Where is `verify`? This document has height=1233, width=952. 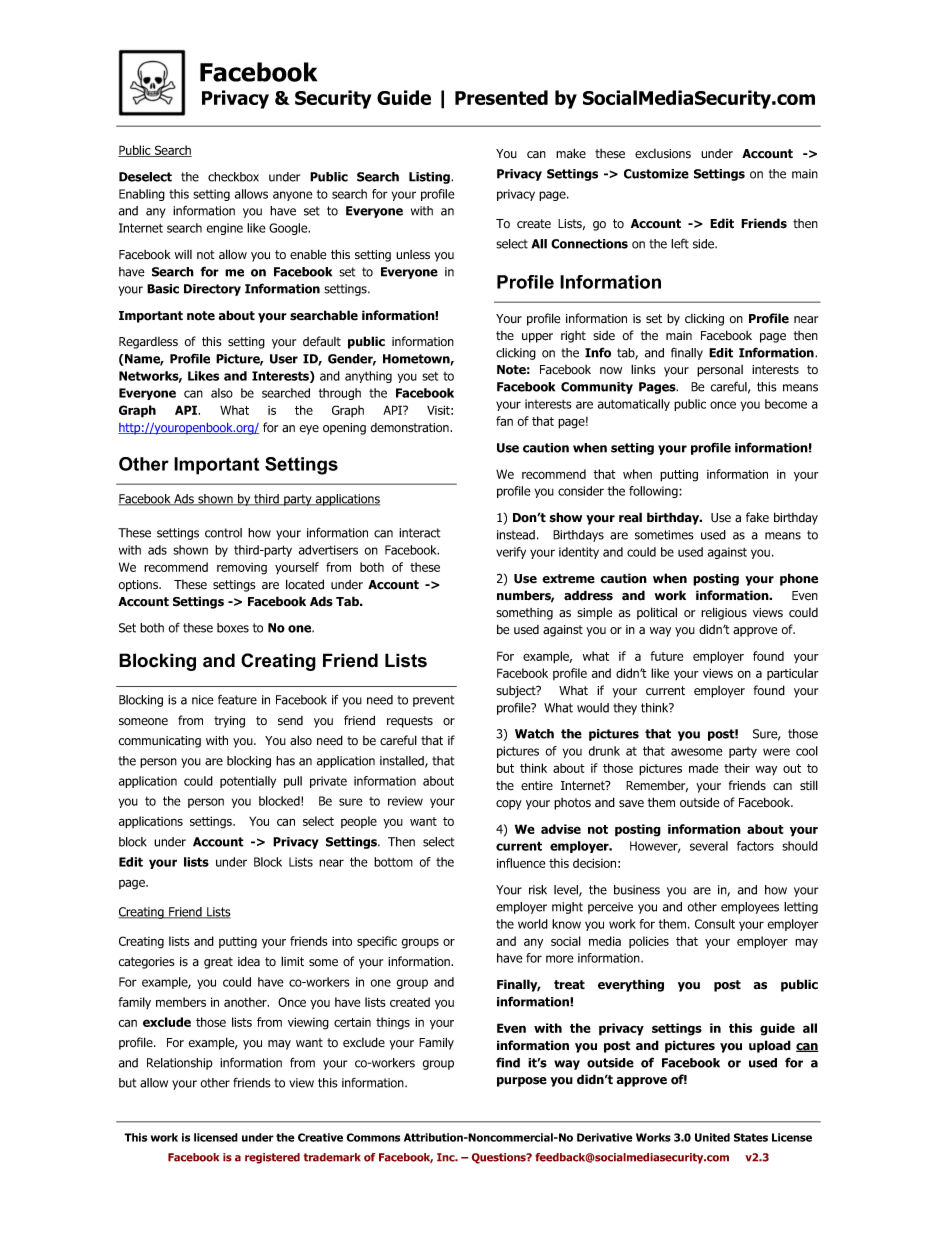 verify is located at coordinates (511, 553).
